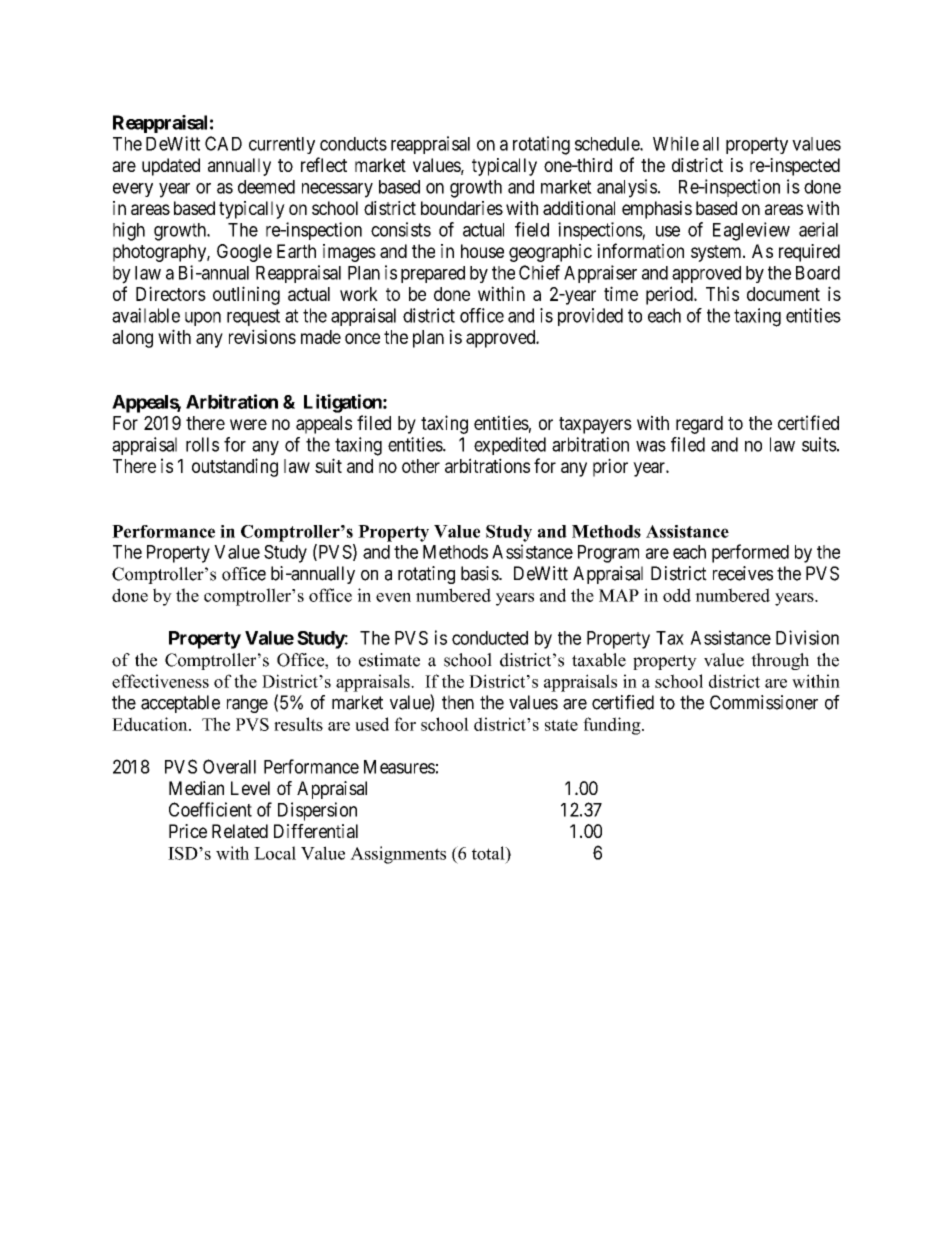  Describe the element at coordinates (171, 167) in the screenshot. I see `updated` at that location.
